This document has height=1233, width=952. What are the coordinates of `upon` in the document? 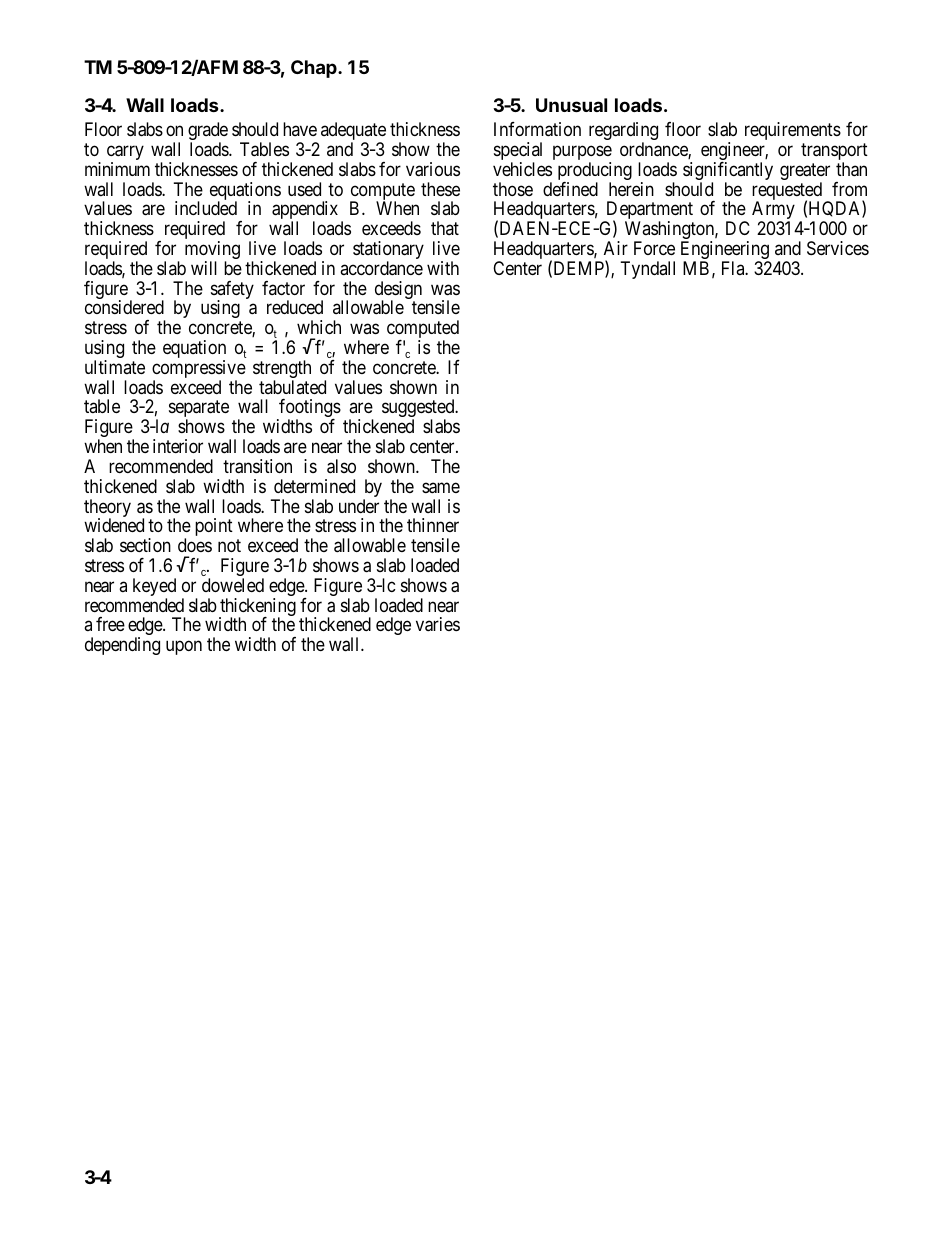 It's located at (184, 648).
